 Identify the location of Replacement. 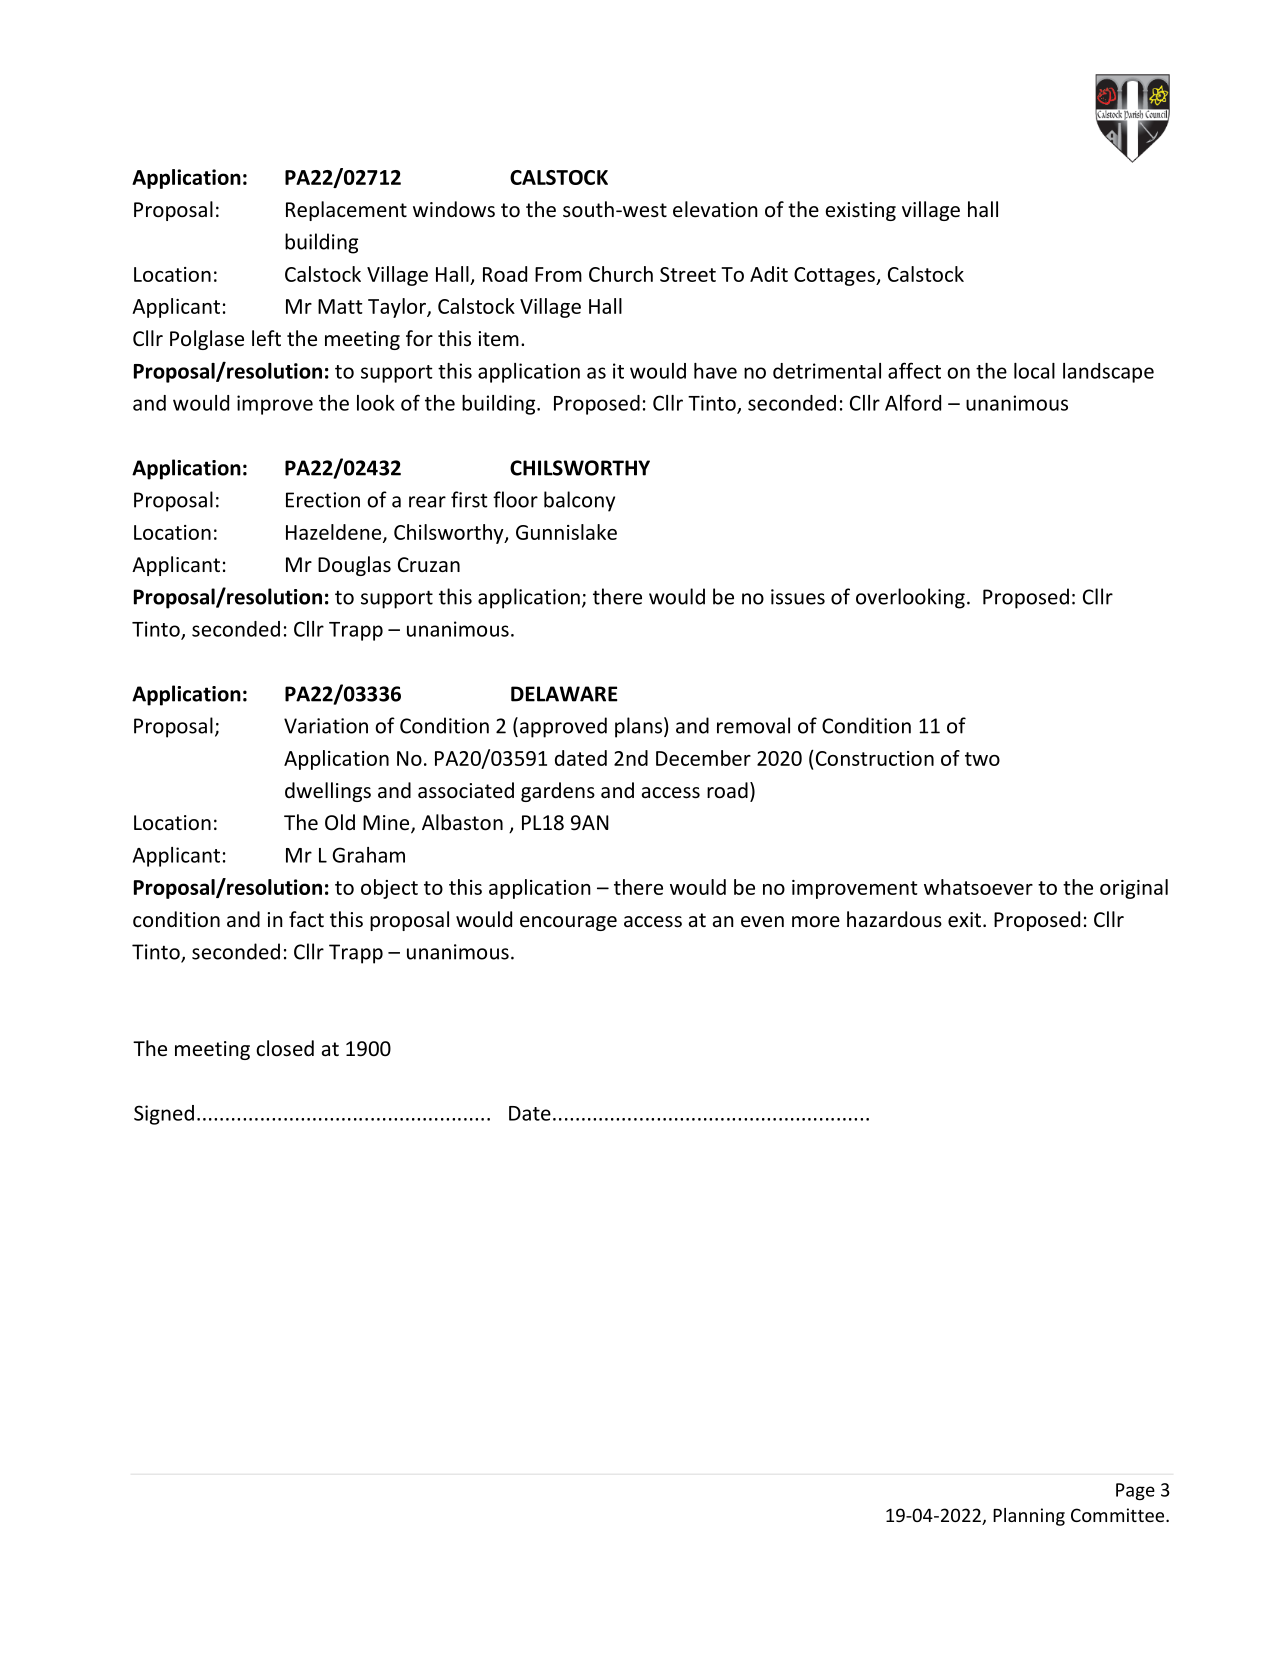
(346, 211).
